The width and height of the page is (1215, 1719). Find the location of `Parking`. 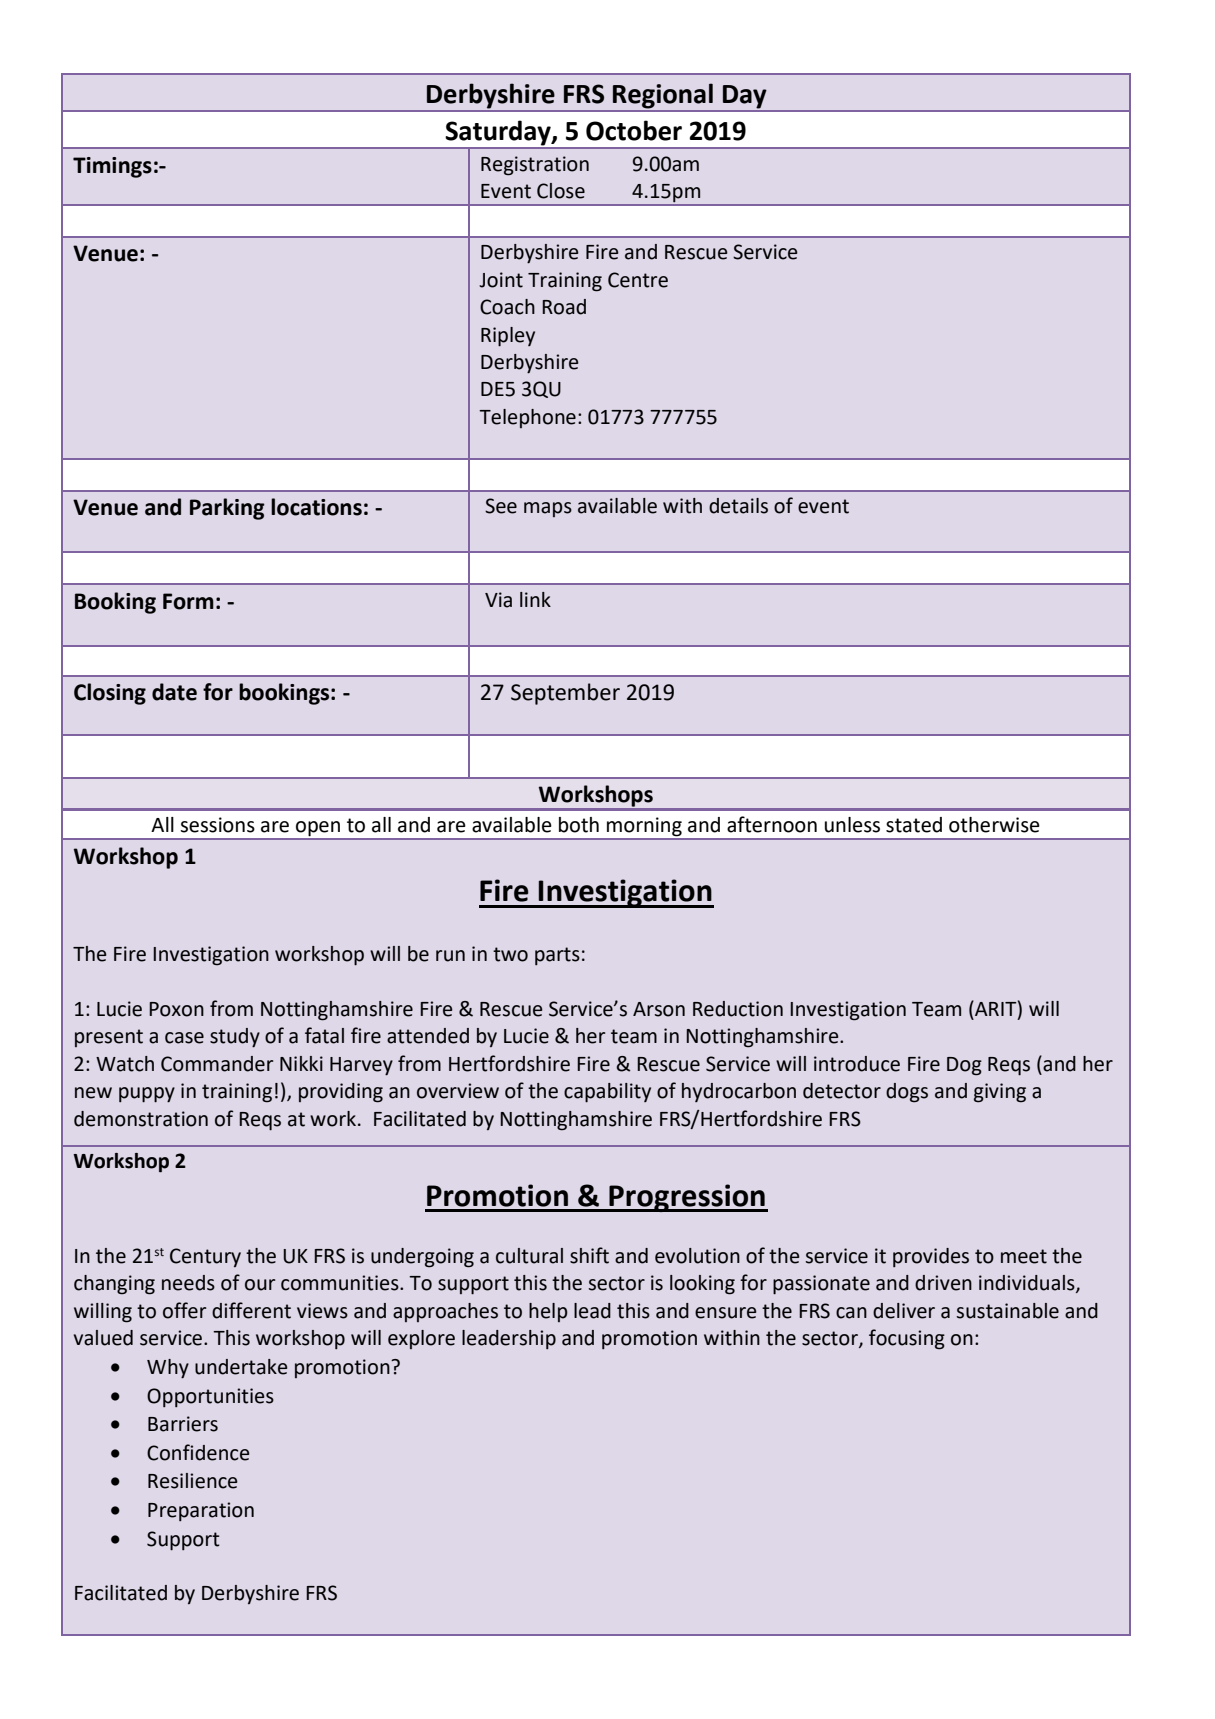

Parking is located at coordinates (227, 509).
